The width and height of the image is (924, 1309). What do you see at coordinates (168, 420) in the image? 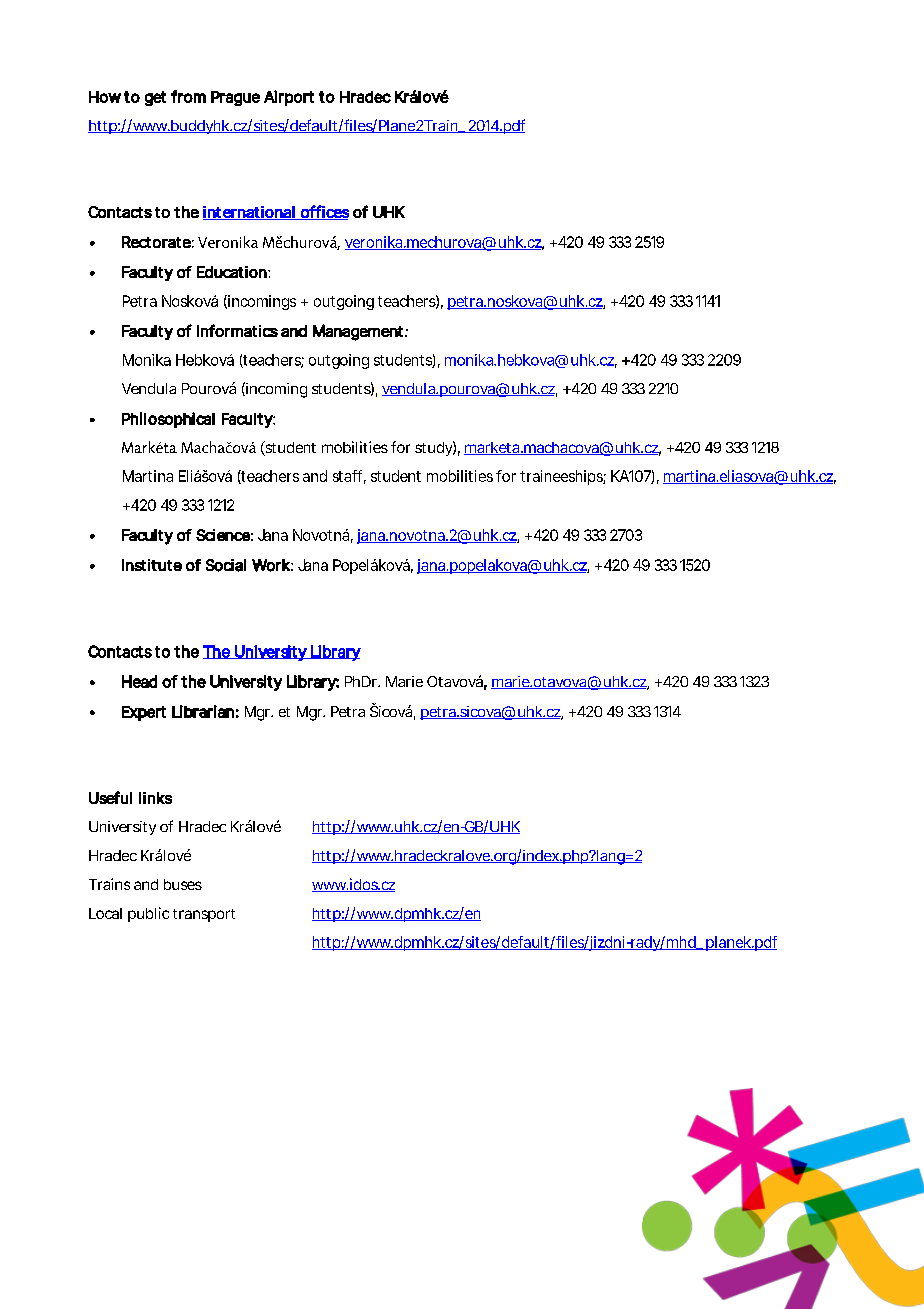
I see `Philosophical` at bounding box center [168, 420].
